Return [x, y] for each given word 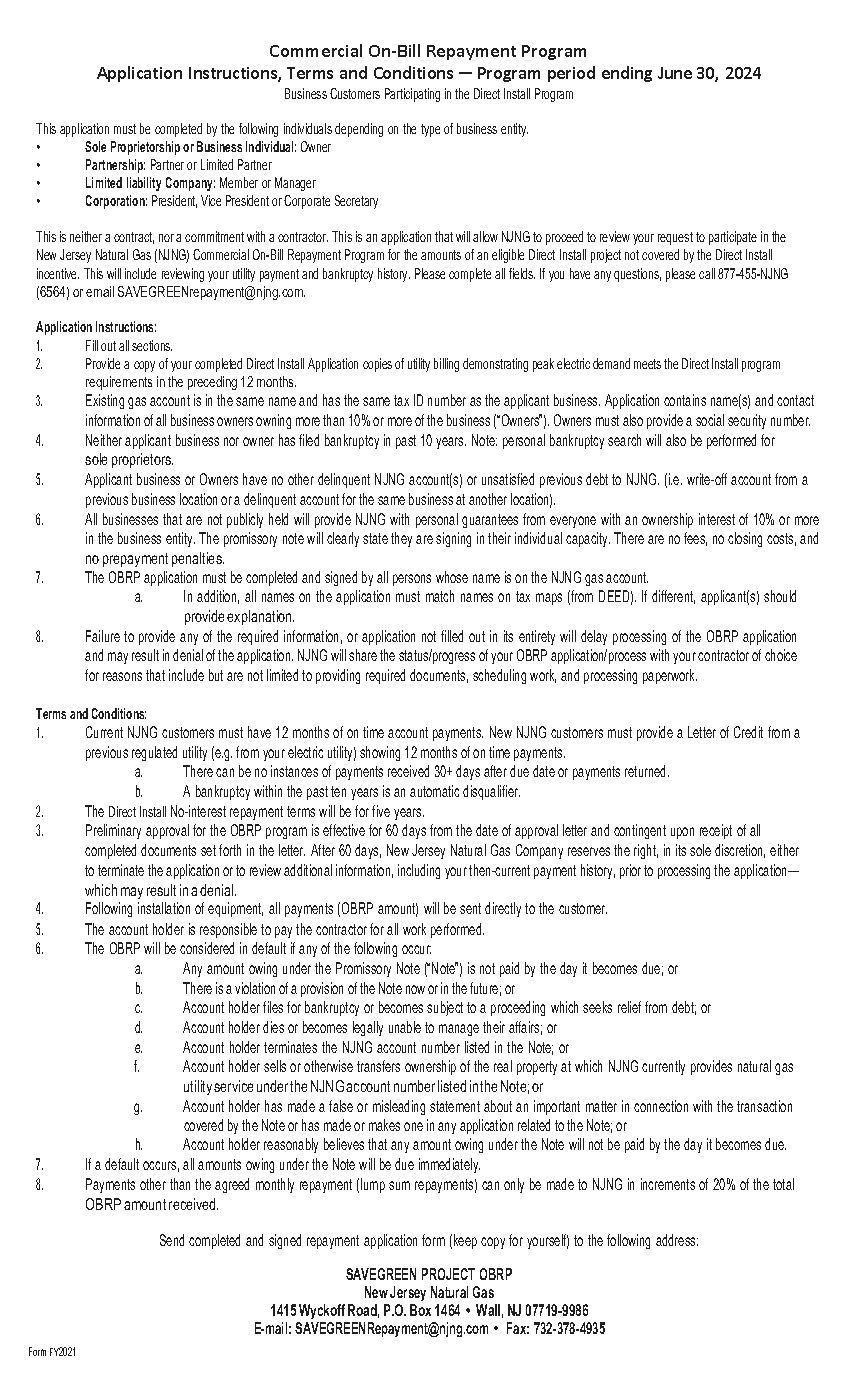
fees [695, 539]
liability [144, 184]
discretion [740, 851]
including [419, 871]
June [675, 73]
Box [420, 1310]
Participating [412, 95]
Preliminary [113, 831]
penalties [198, 559]
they [401, 539]
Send [172, 1240]
